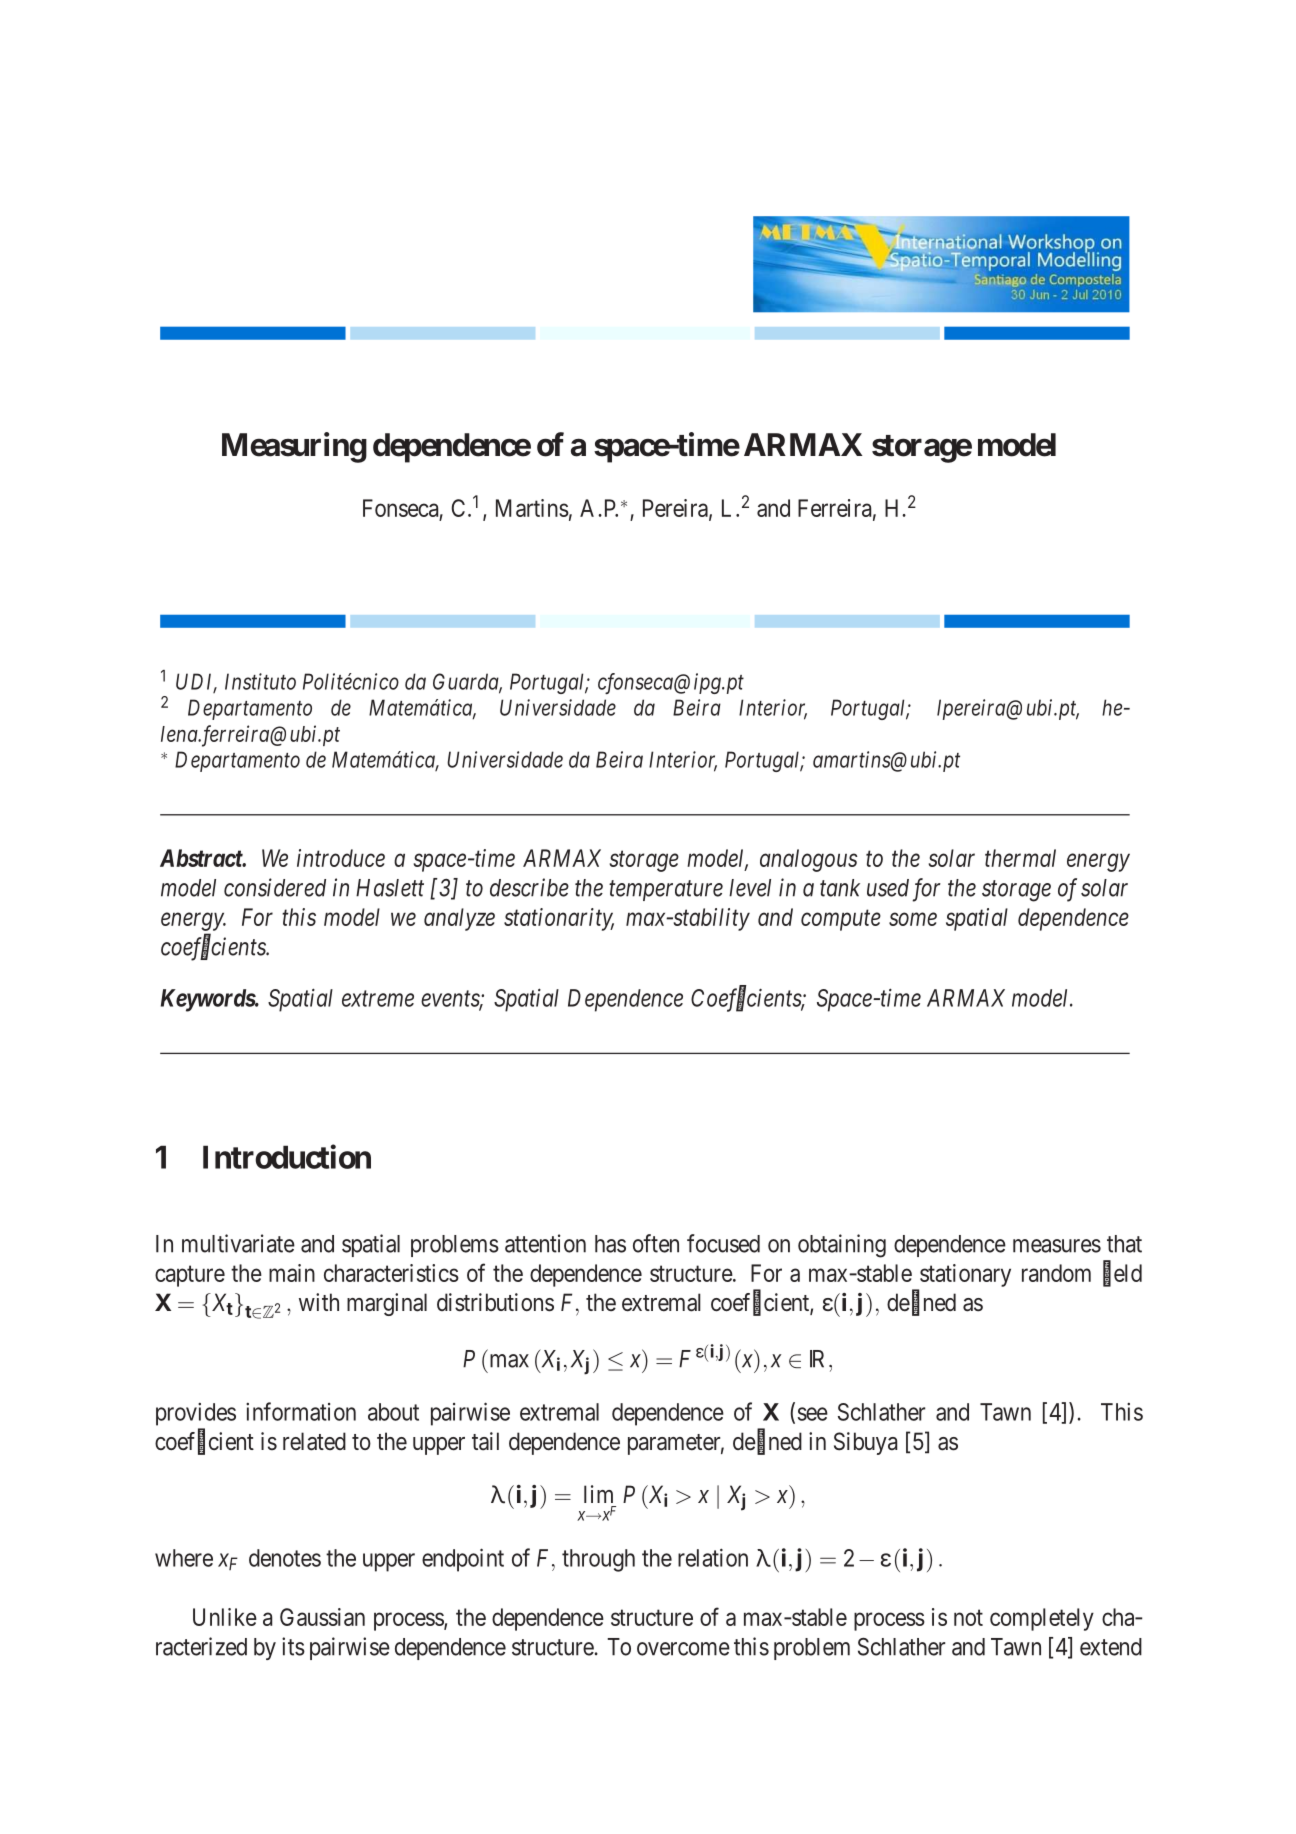  What do you see at coordinates (301, 1411) in the image?
I see `information` at bounding box center [301, 1411].
